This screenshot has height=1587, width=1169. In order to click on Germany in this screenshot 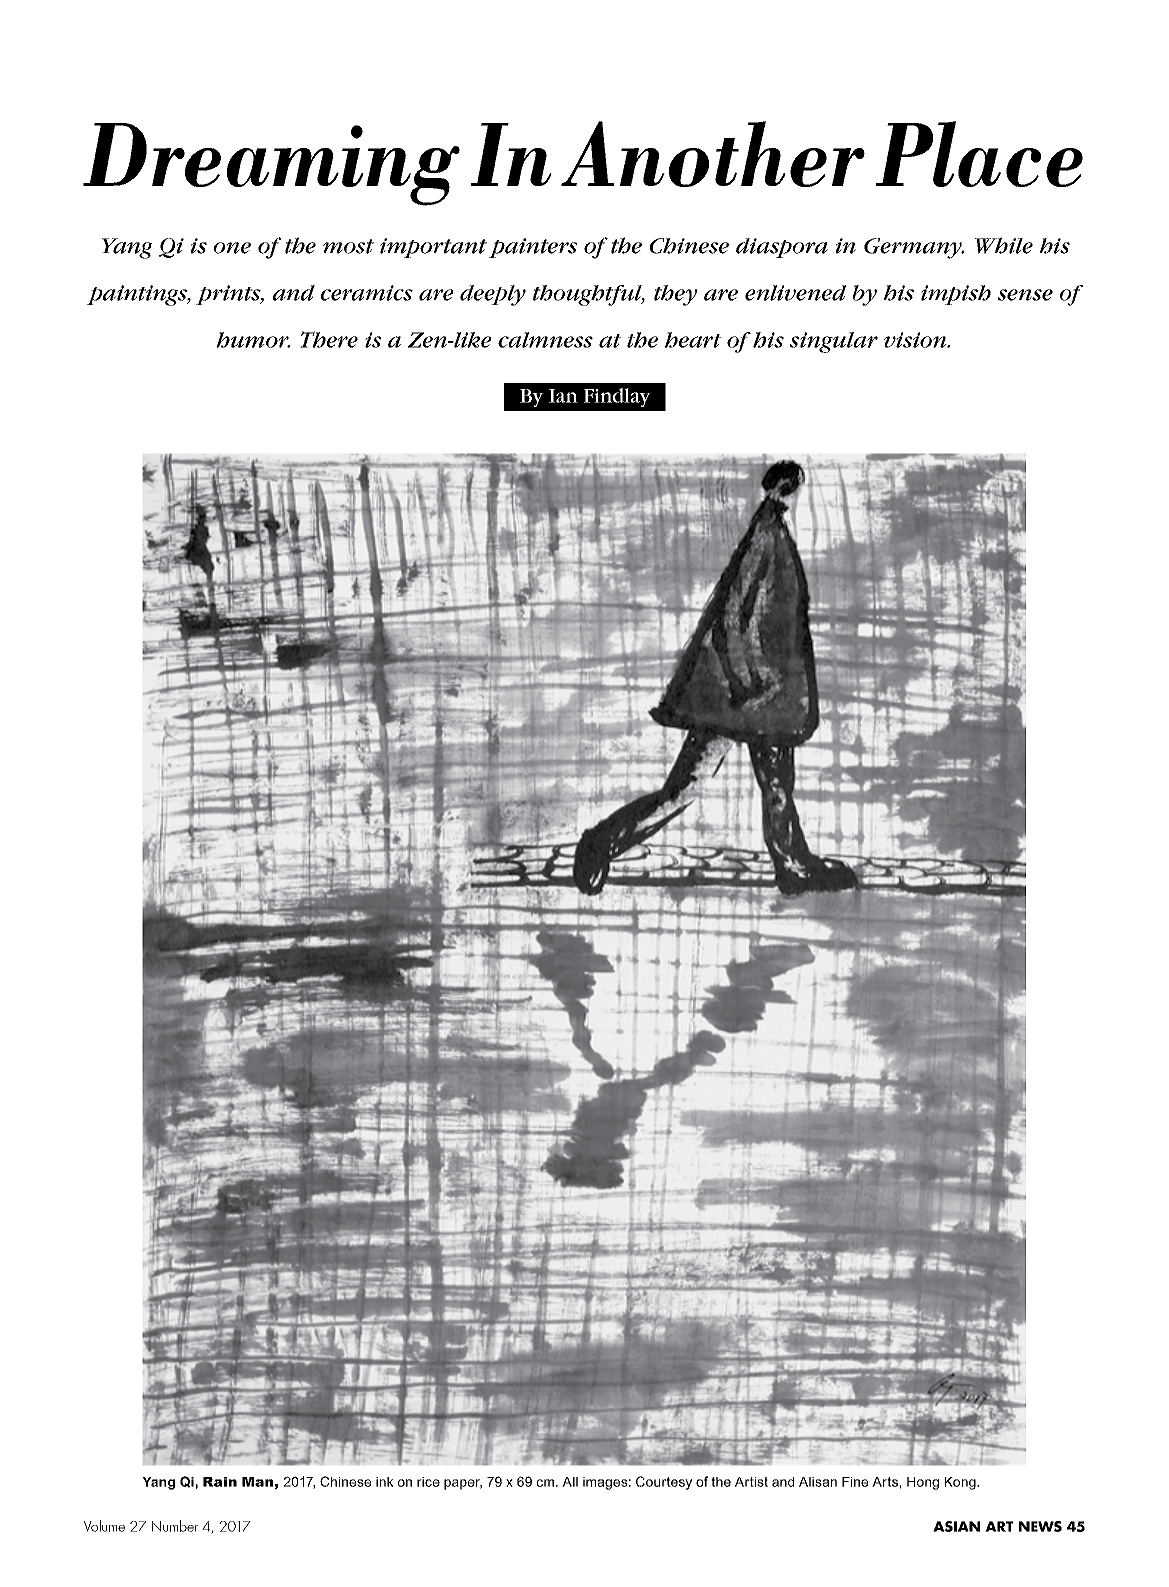, I will do `click(914, 248)`.
